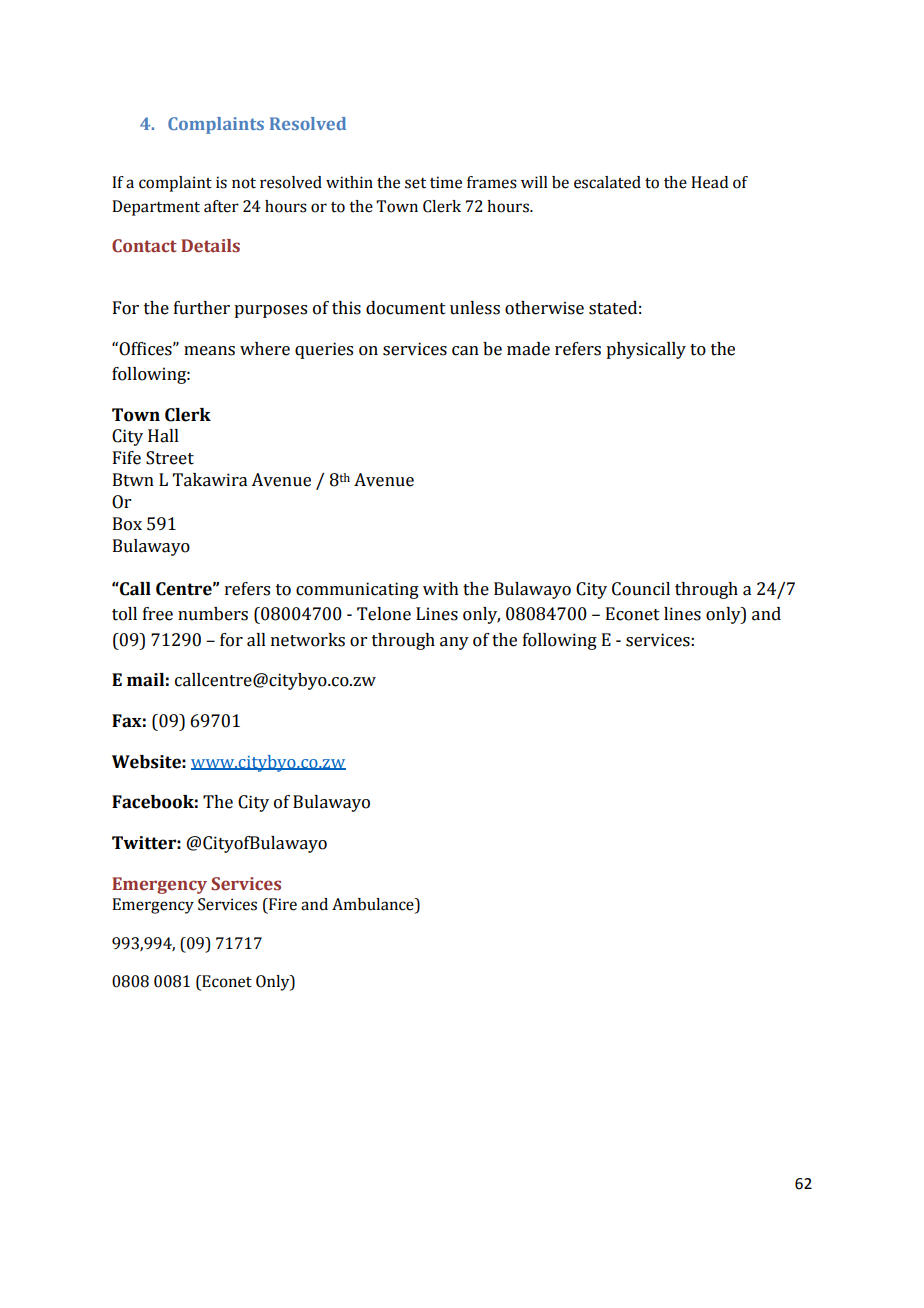 The width and height of the image is (924, 1308). I want to click on after, so click(221, 206).
